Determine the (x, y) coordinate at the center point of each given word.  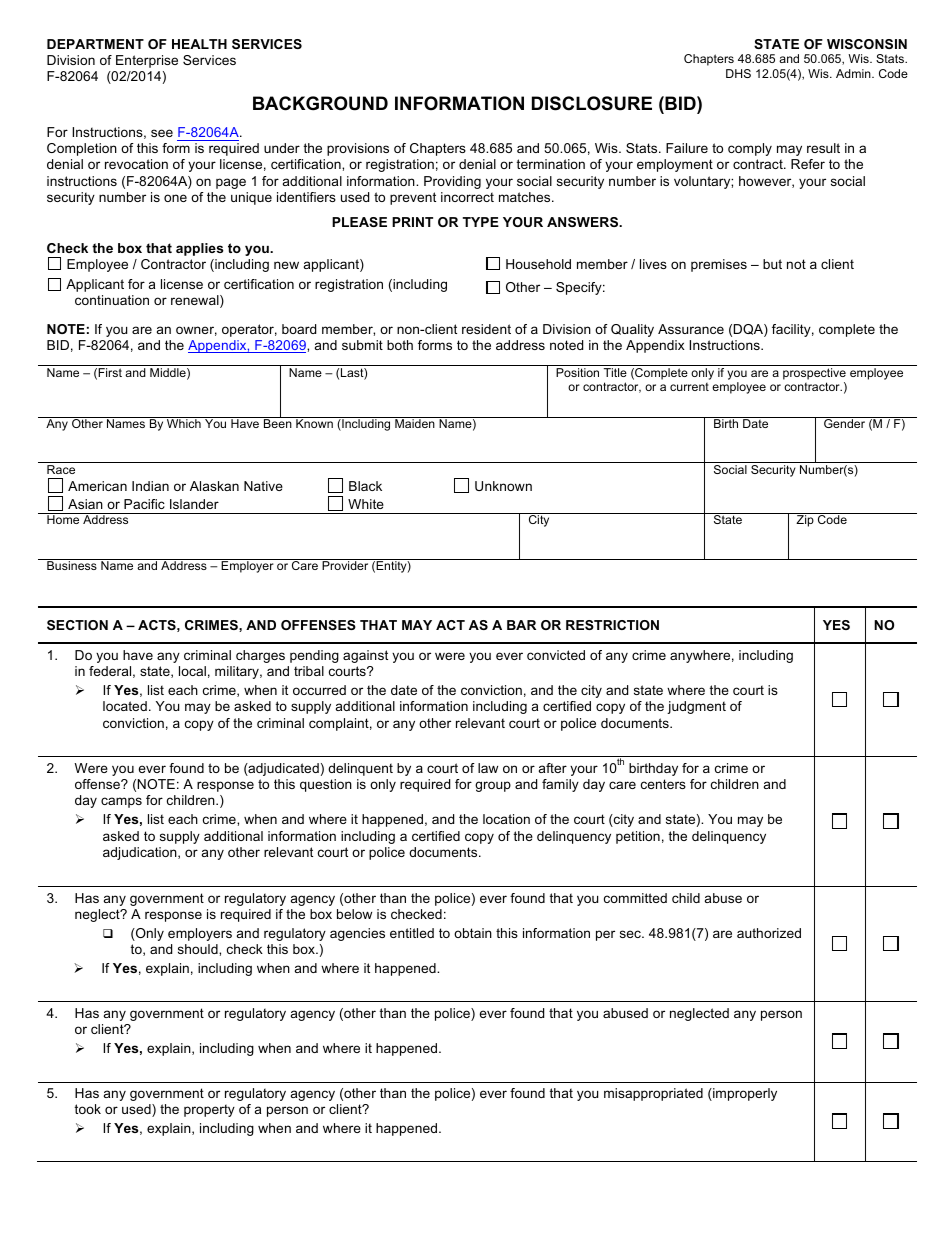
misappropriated (653, 1094)
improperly (744, 1094)
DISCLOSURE (592, 103)
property (209, 1110)
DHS (738, 73)
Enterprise (147, 61)
